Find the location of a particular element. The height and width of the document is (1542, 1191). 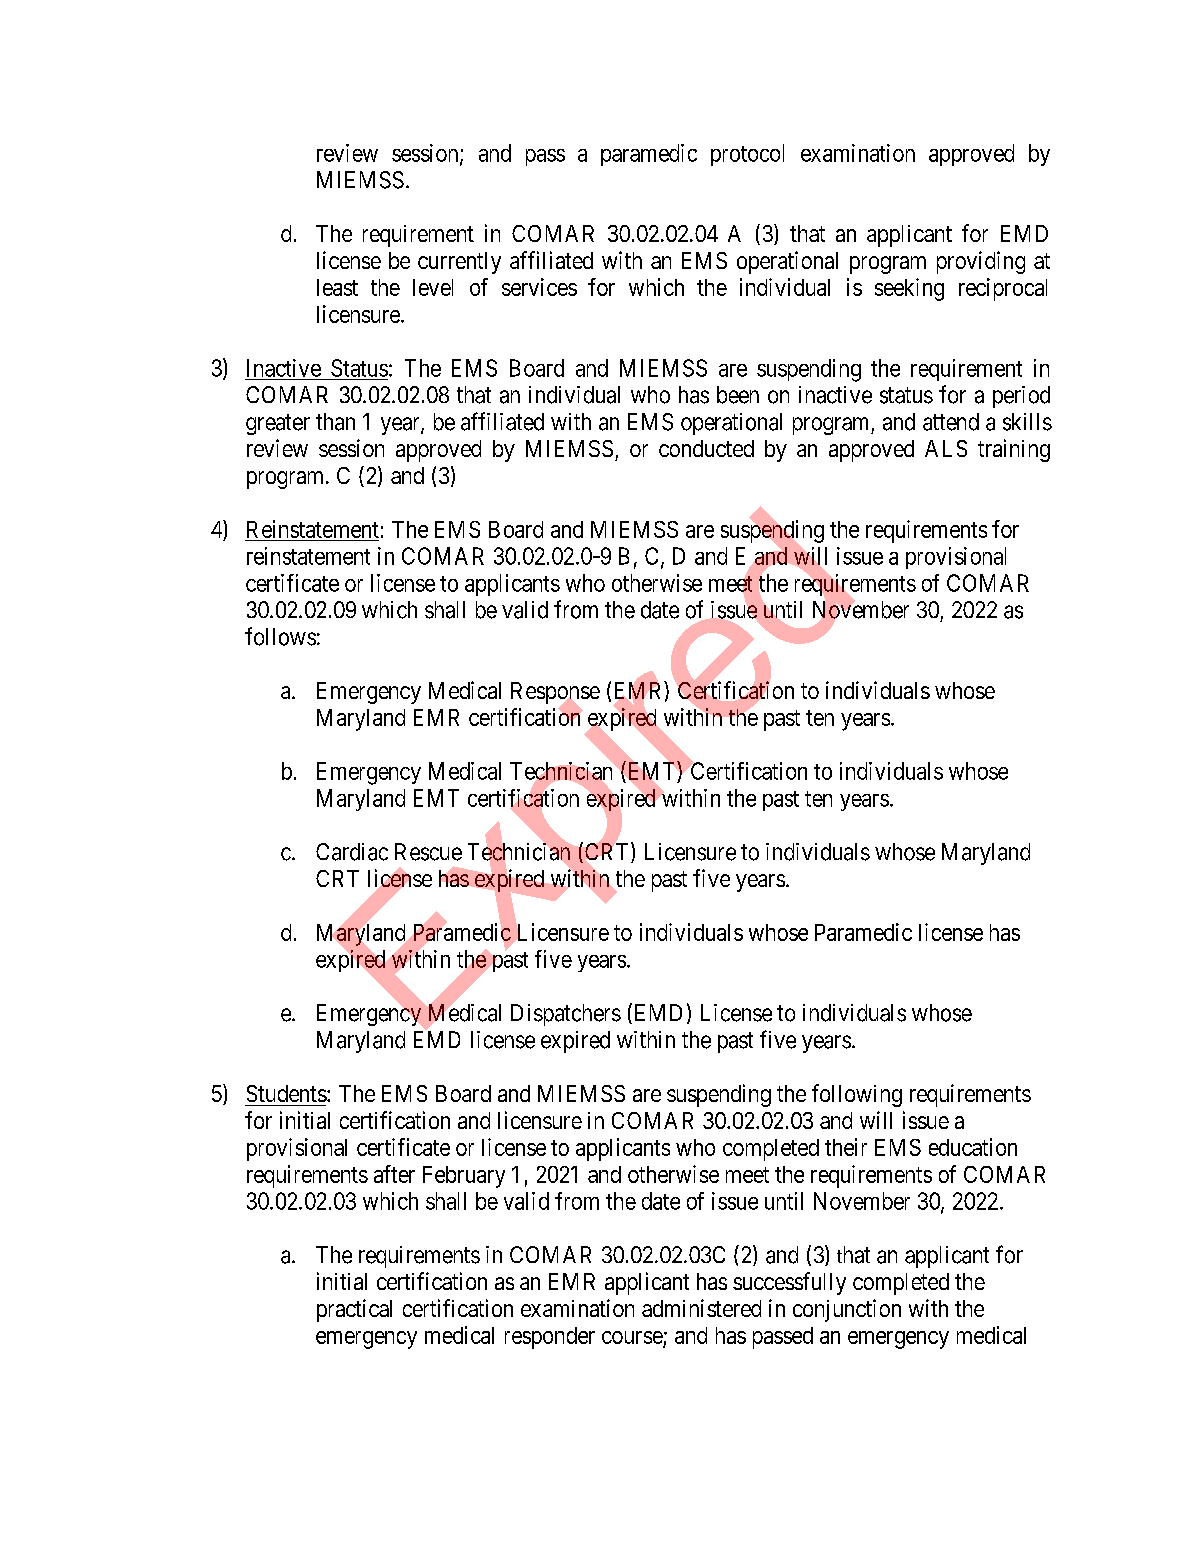

providing is located at coordinates (981, 262).
